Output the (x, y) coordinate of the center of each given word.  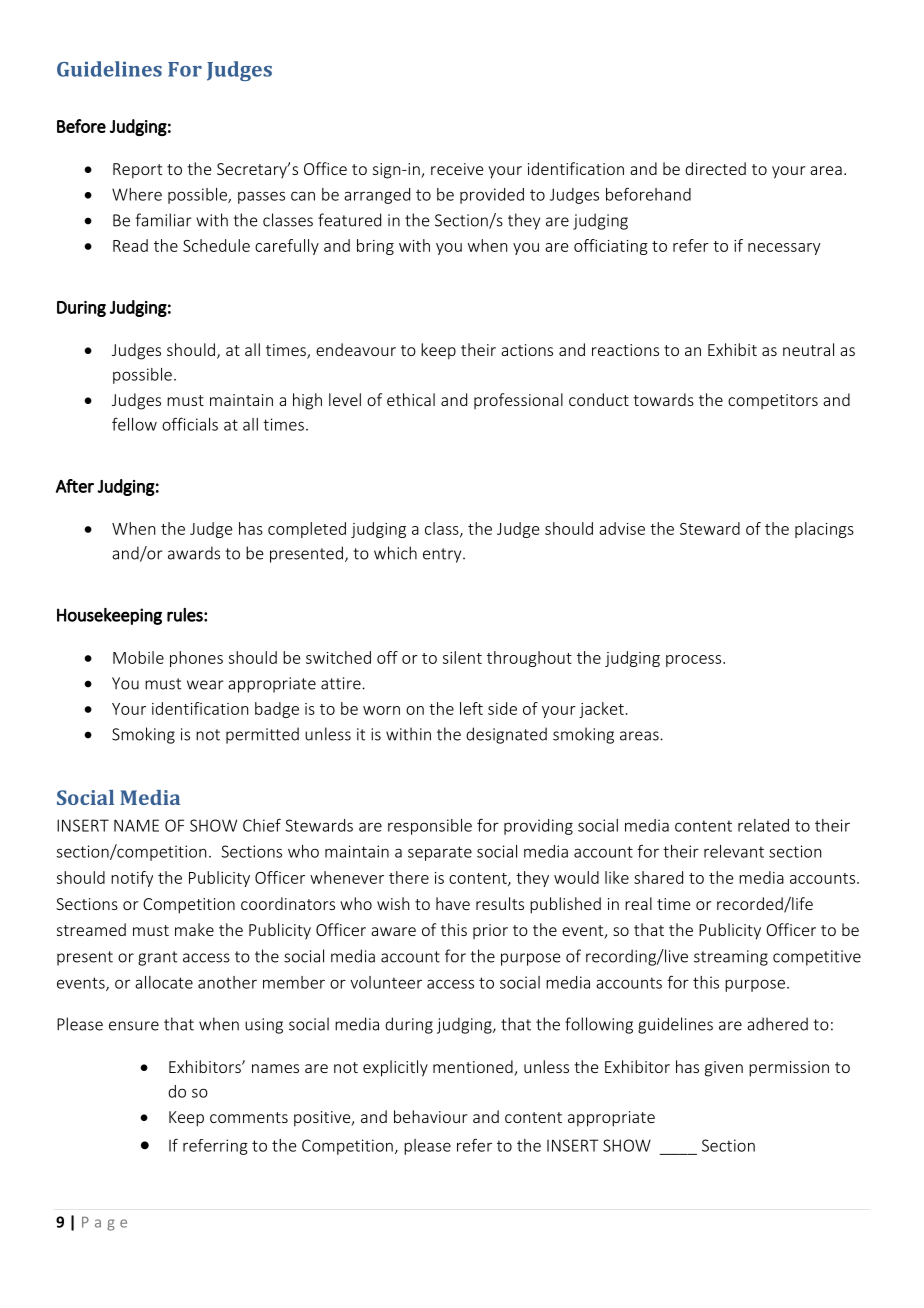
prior (490, 931)
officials (190, 424)
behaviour (430, 1116)
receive (457, 169)
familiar (164, 220)
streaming (731, 958)
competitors (773, 401)
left (471, 708)
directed (715, 168)
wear (205, 685)
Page (104, 1224)
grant (157, 958)
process (695, 661)
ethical (411, 399)
